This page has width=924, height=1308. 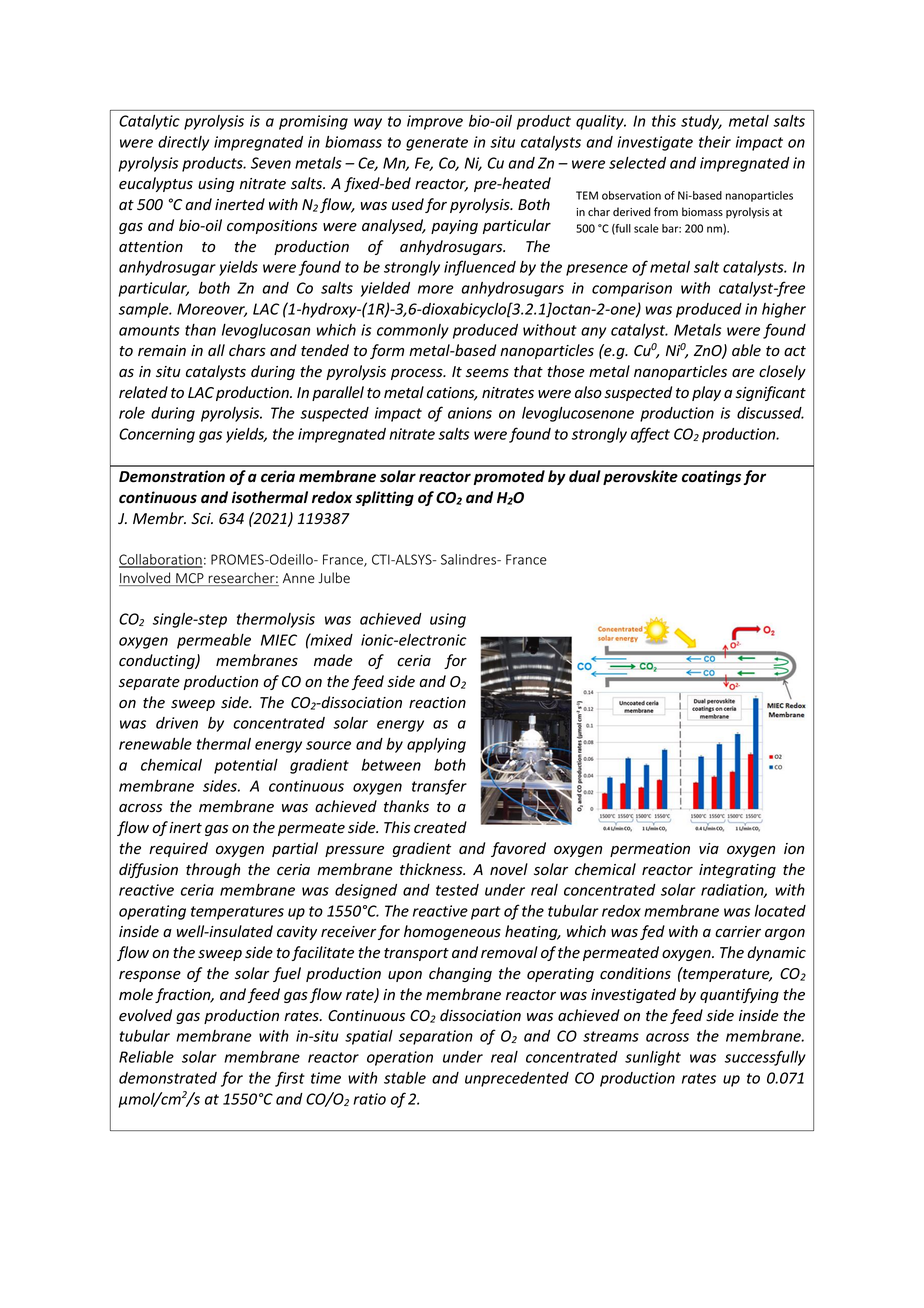 What do you see at coordinates (177, 723) in the page?
I see `driven` at bounding box center [177, 723].
